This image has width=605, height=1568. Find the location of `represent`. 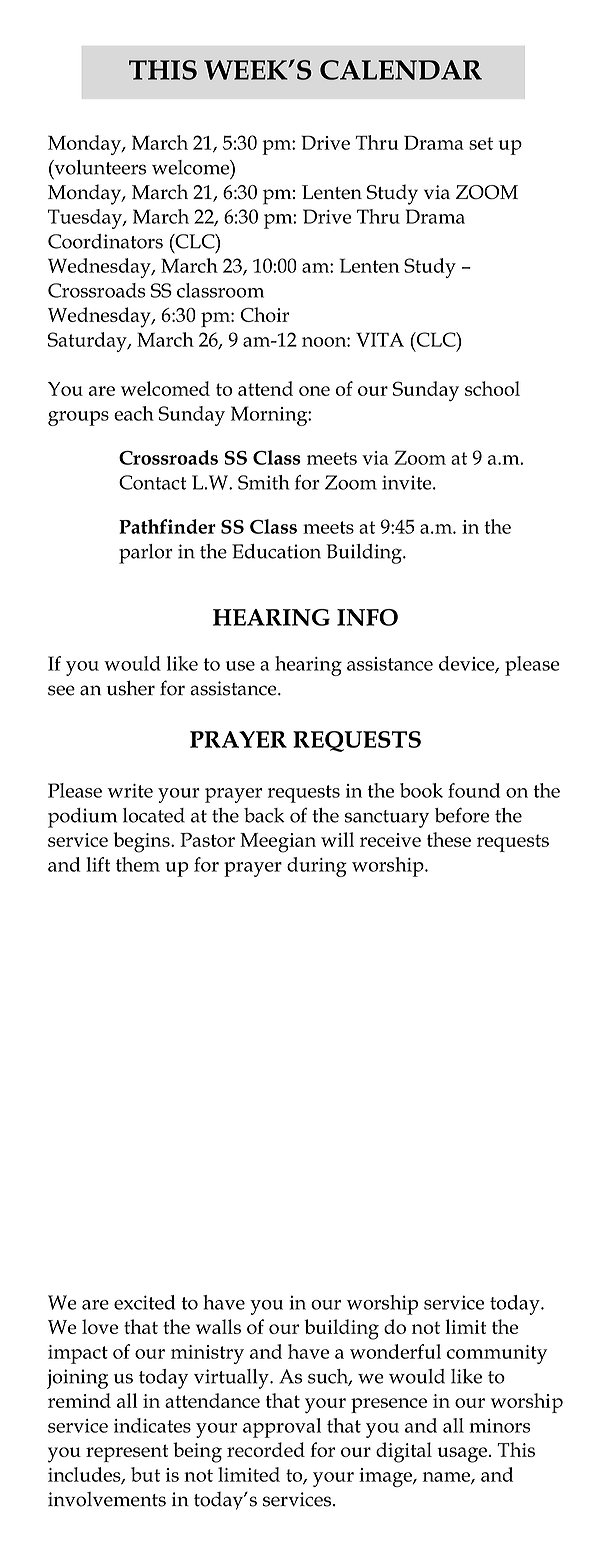

represent is located at coordinates (127, 1453).
